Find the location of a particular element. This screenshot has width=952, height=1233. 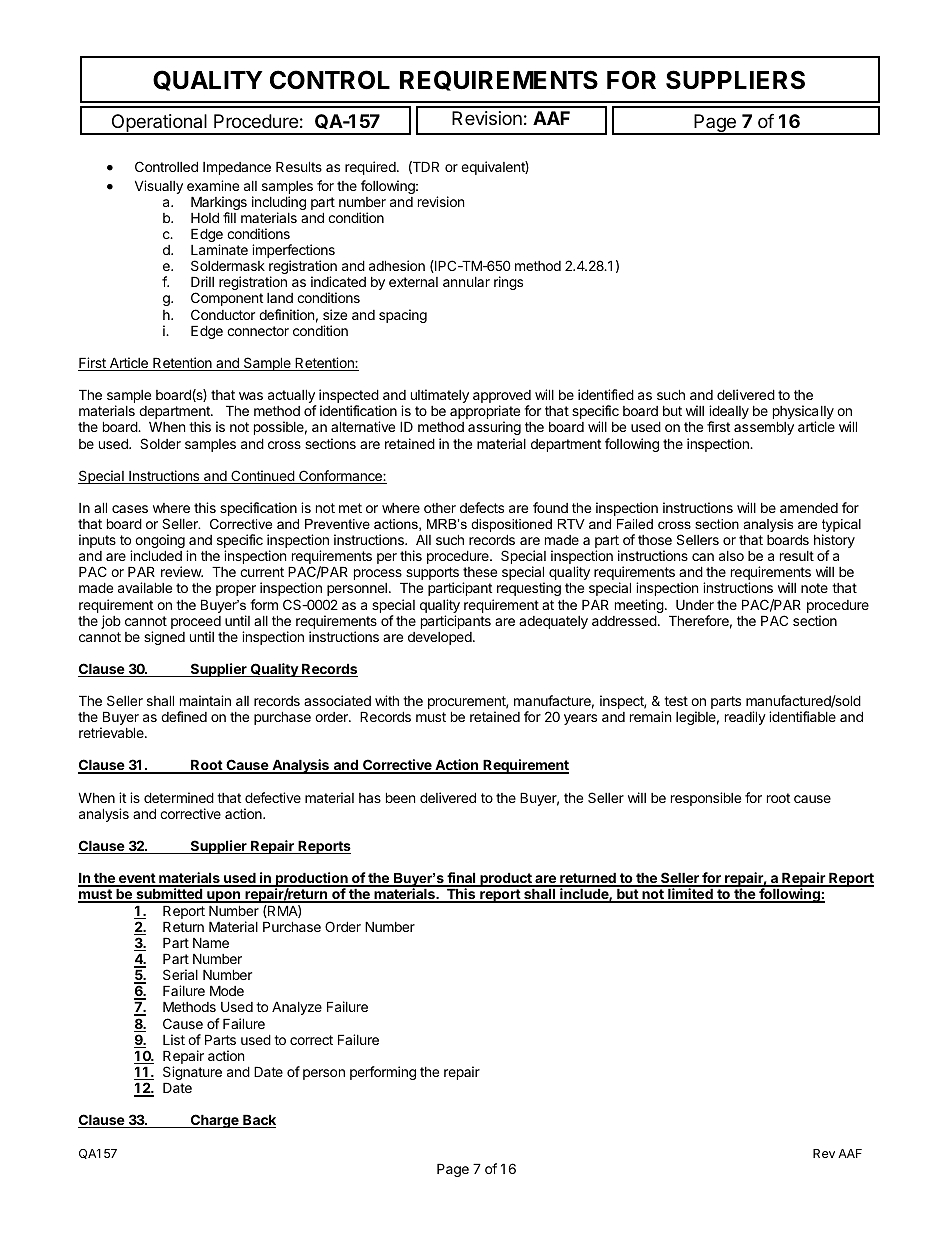

required is located at coordinates (371, 168).
